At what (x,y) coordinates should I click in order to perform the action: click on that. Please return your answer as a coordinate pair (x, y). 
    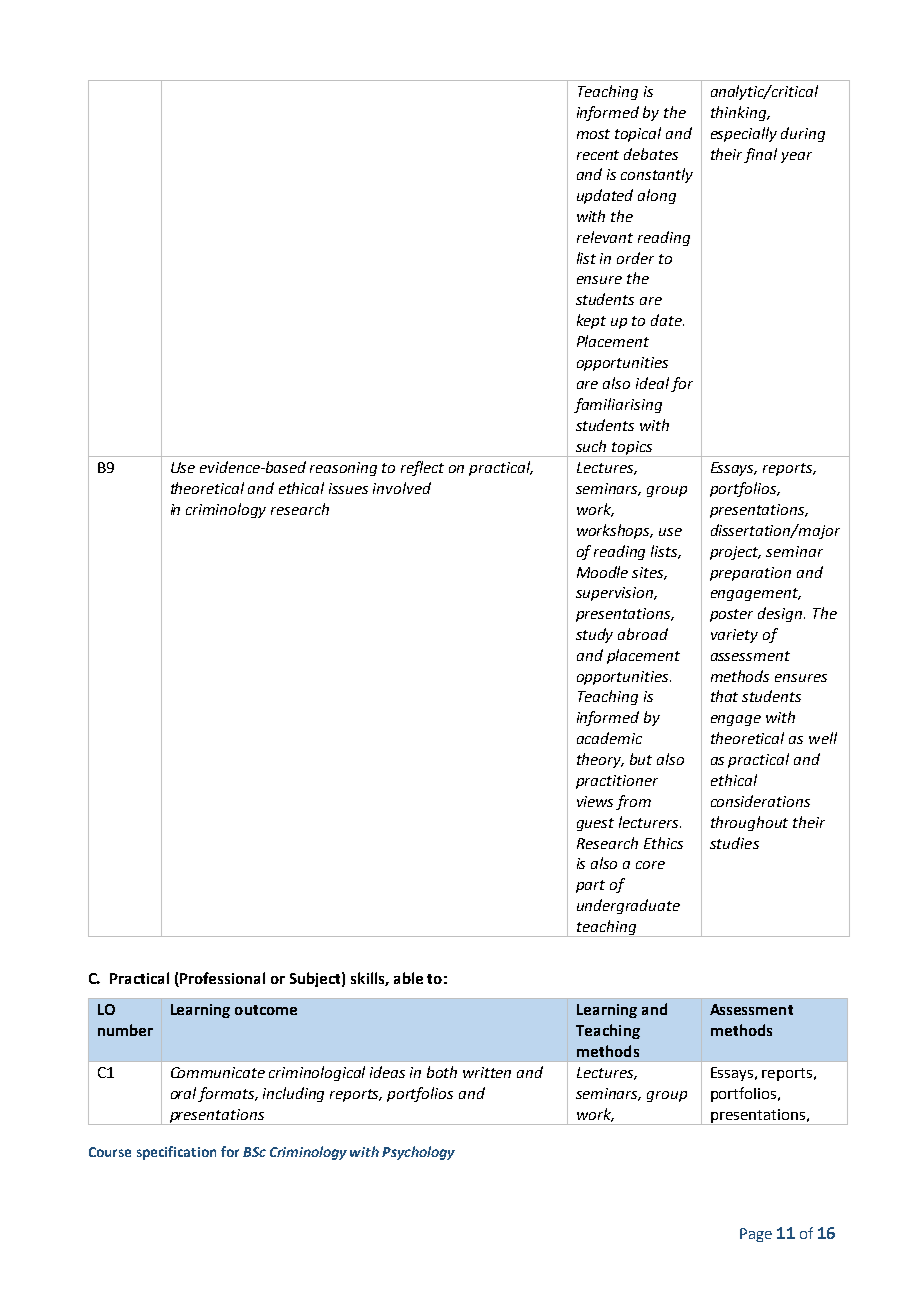
    Looking at the image, I should click on (724, 696).
